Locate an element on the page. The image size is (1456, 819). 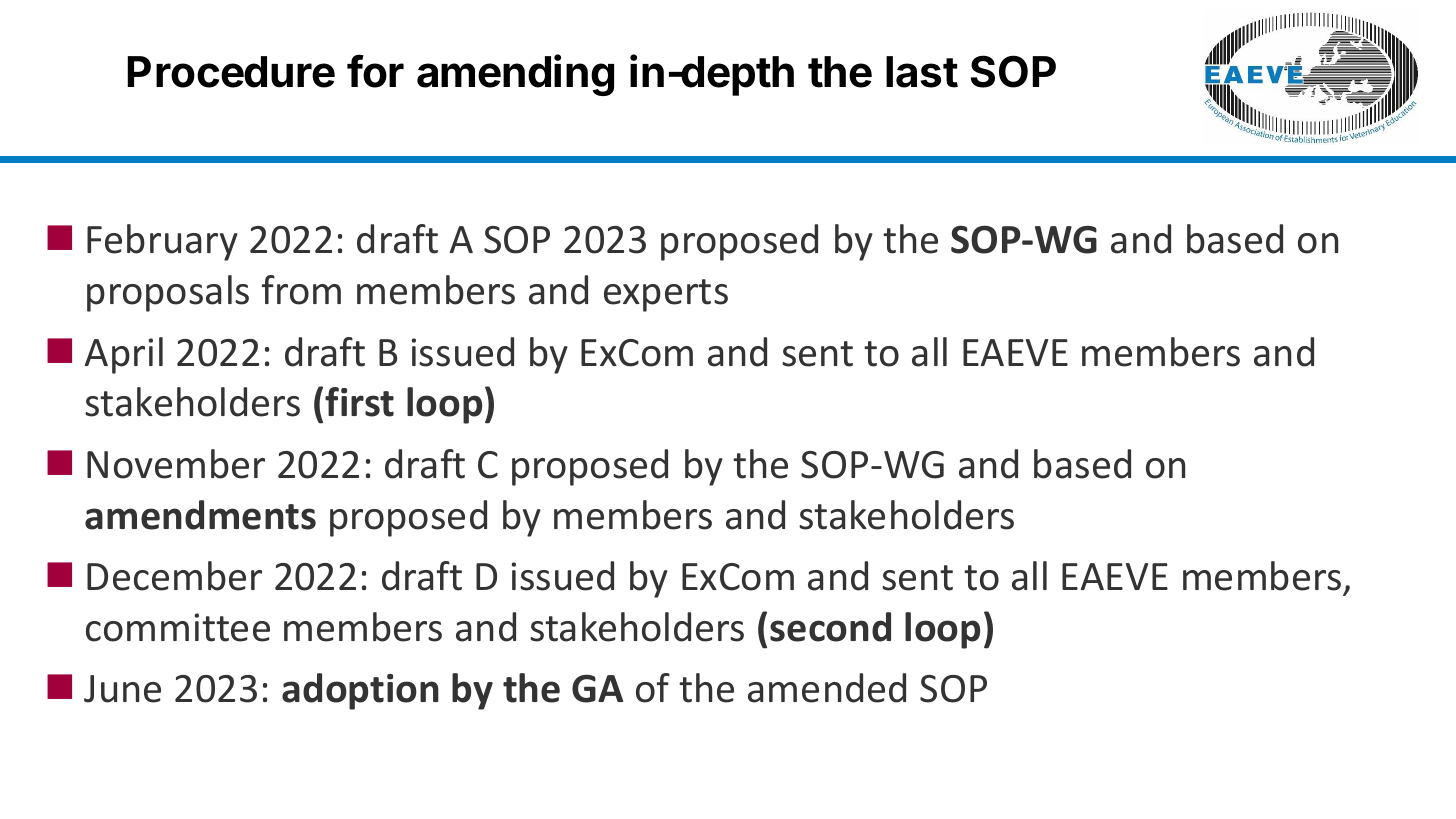
June is located at coordinates (122, 689).
